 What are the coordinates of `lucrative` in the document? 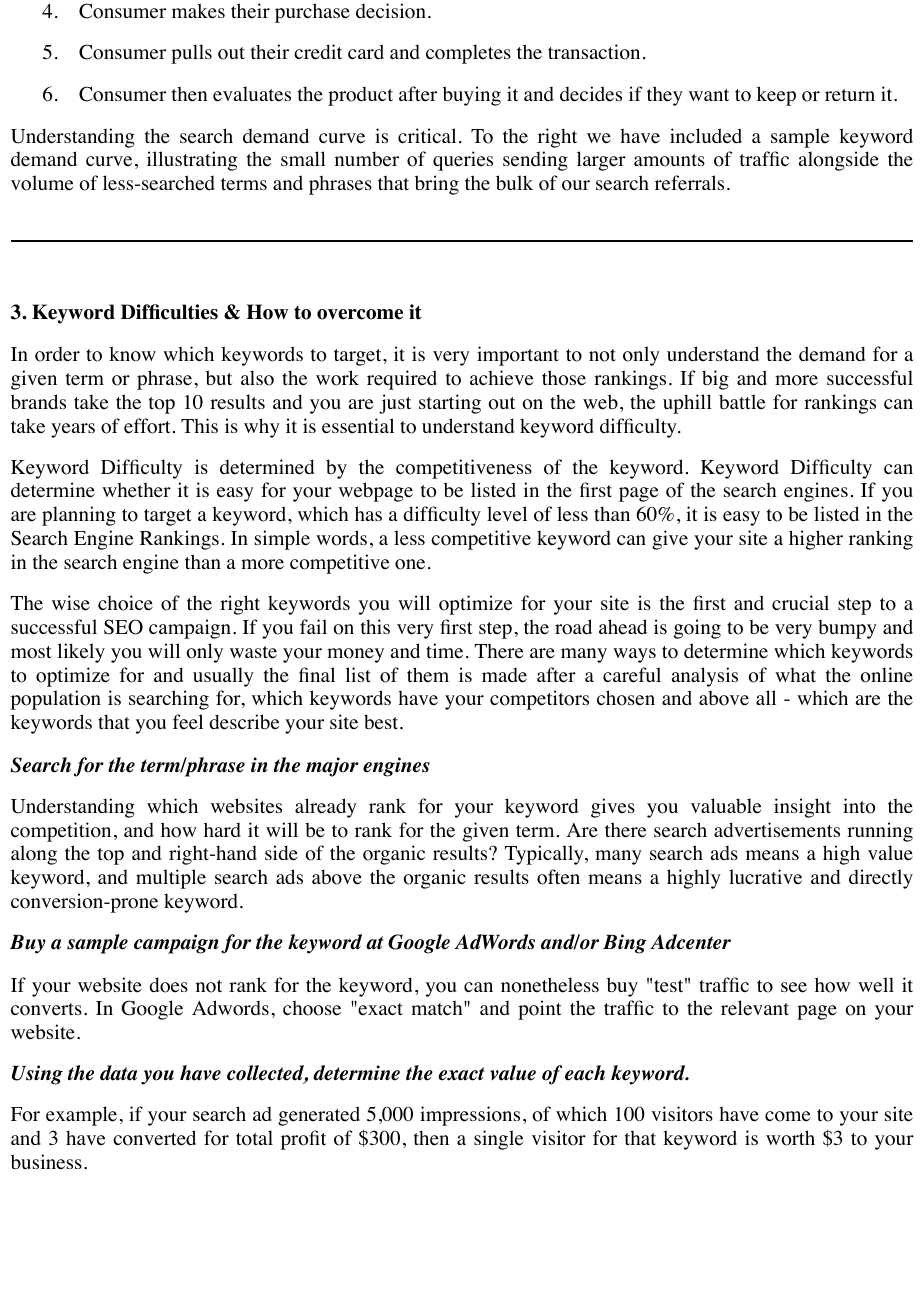 It's located at (765, 877).
